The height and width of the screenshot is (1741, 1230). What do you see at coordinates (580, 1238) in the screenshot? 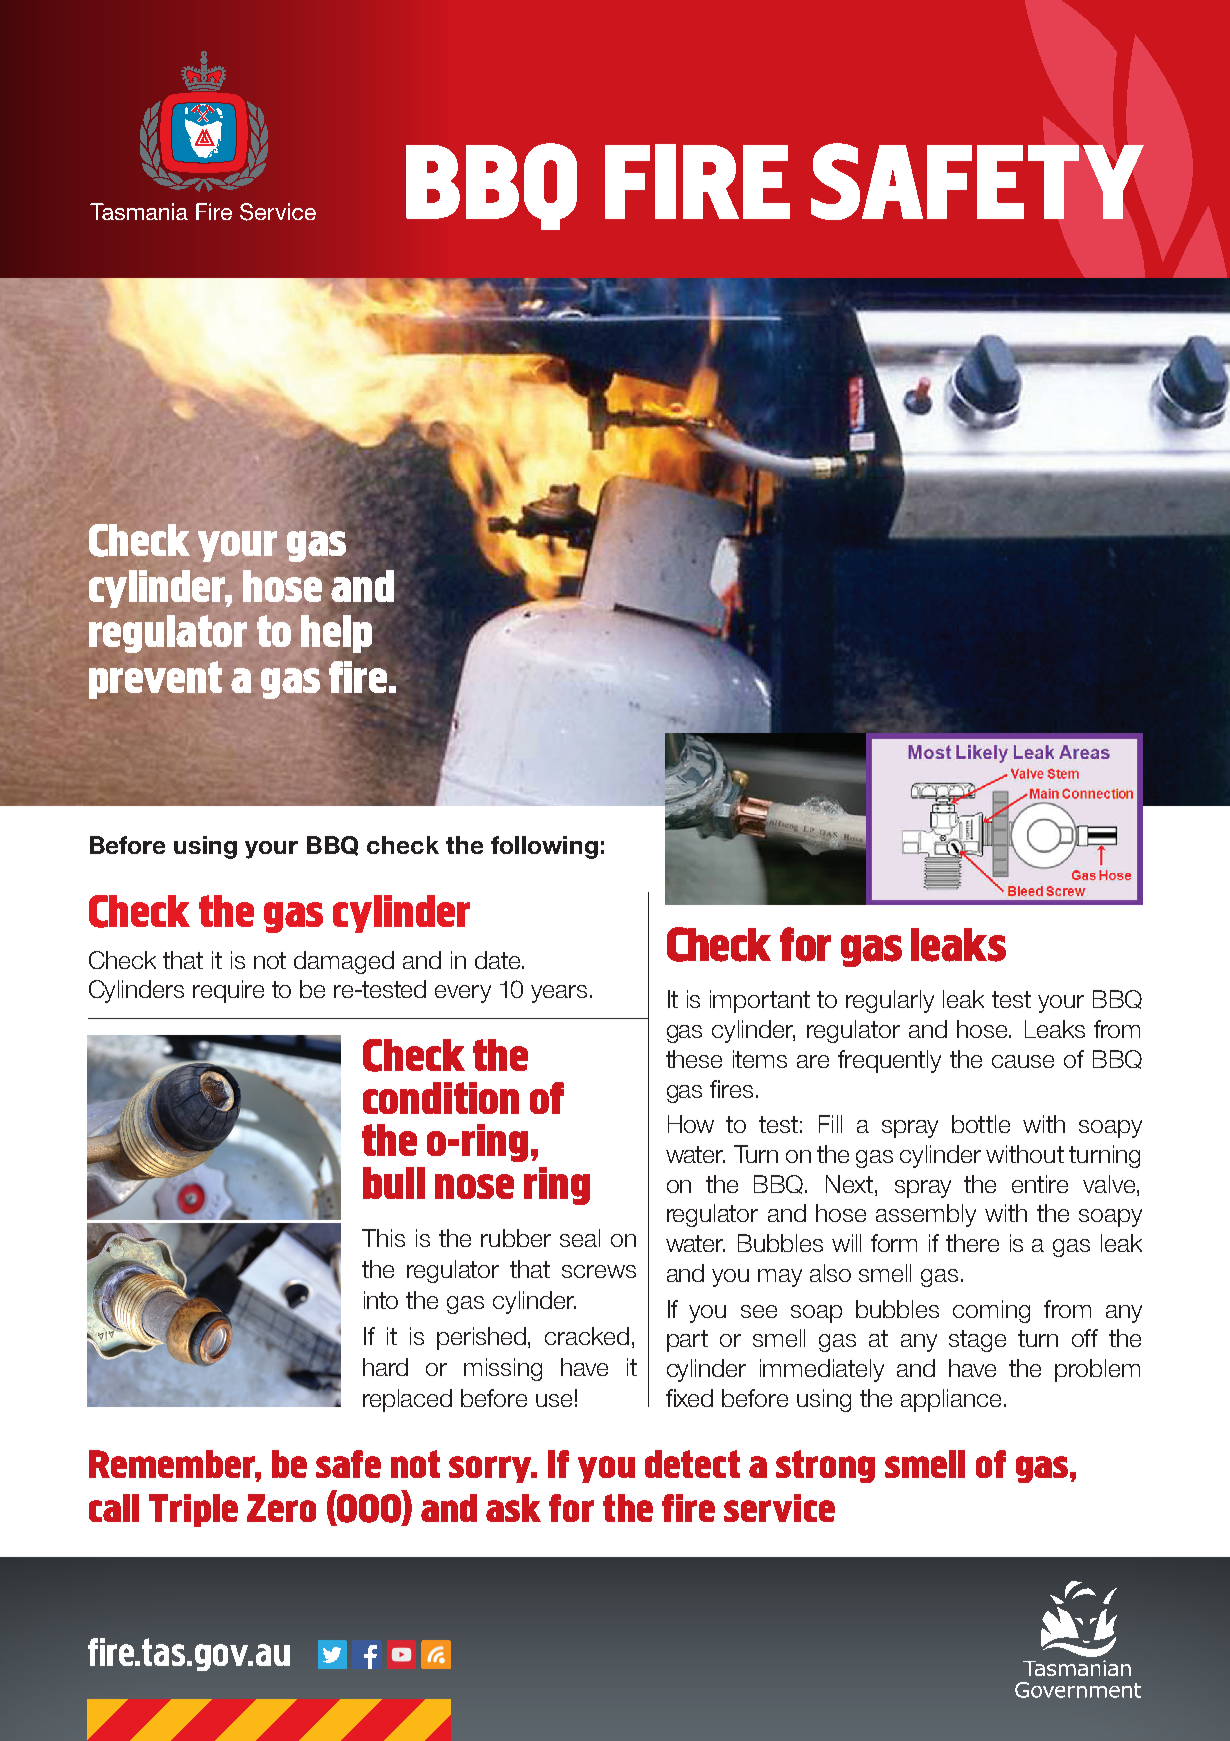
I see `seal` at bounding box center [580, 1238].
